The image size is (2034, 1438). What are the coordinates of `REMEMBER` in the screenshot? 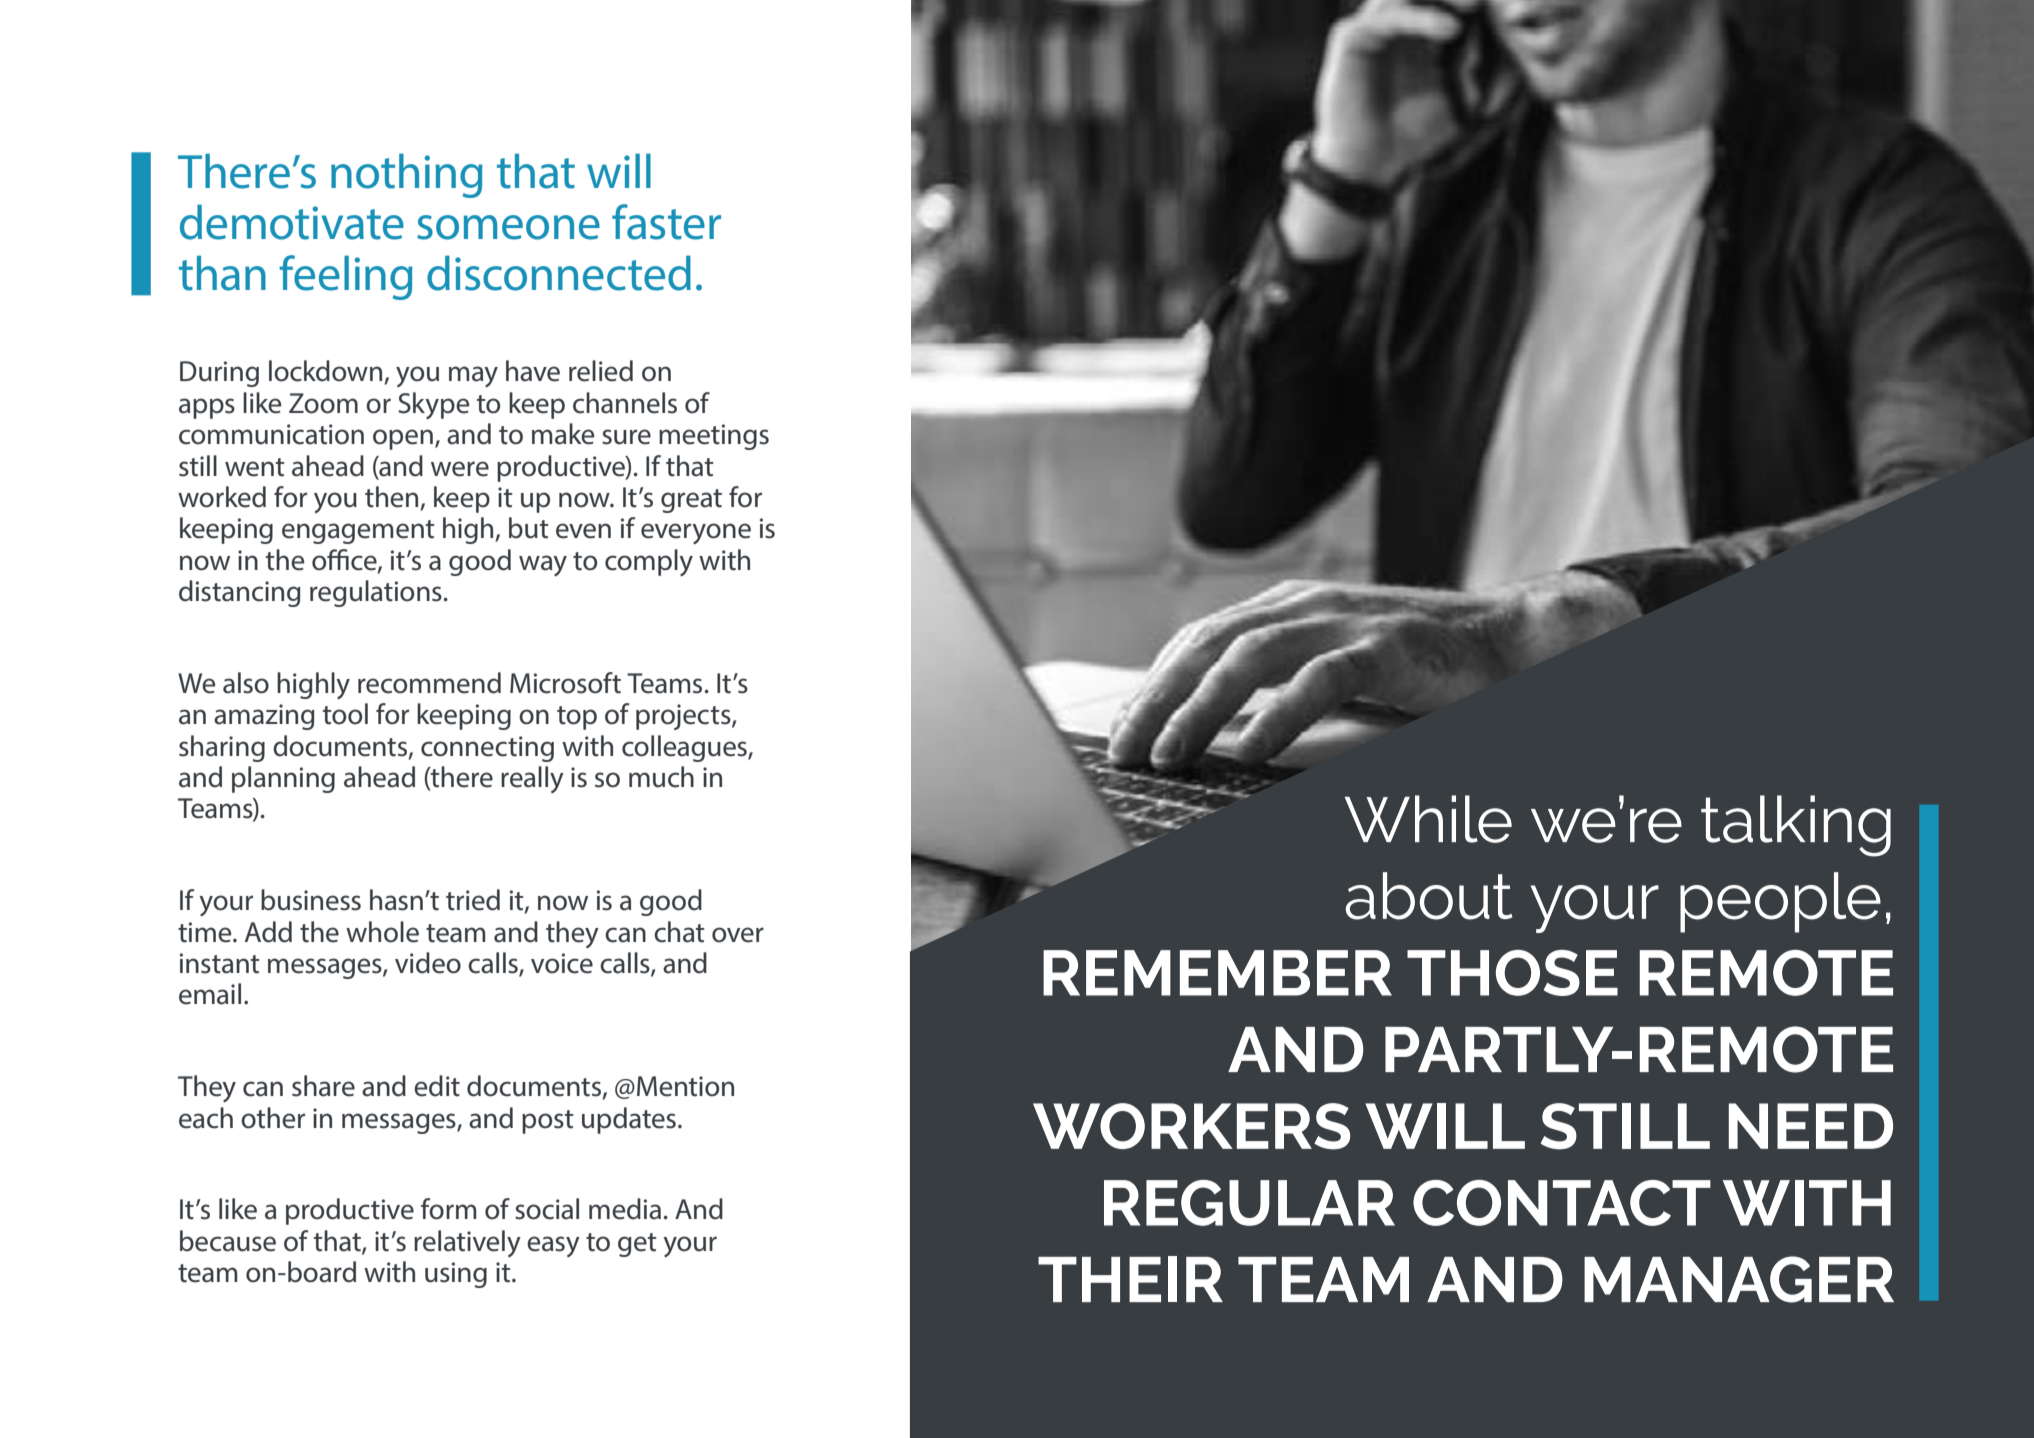 It's located at (1217, 973).
